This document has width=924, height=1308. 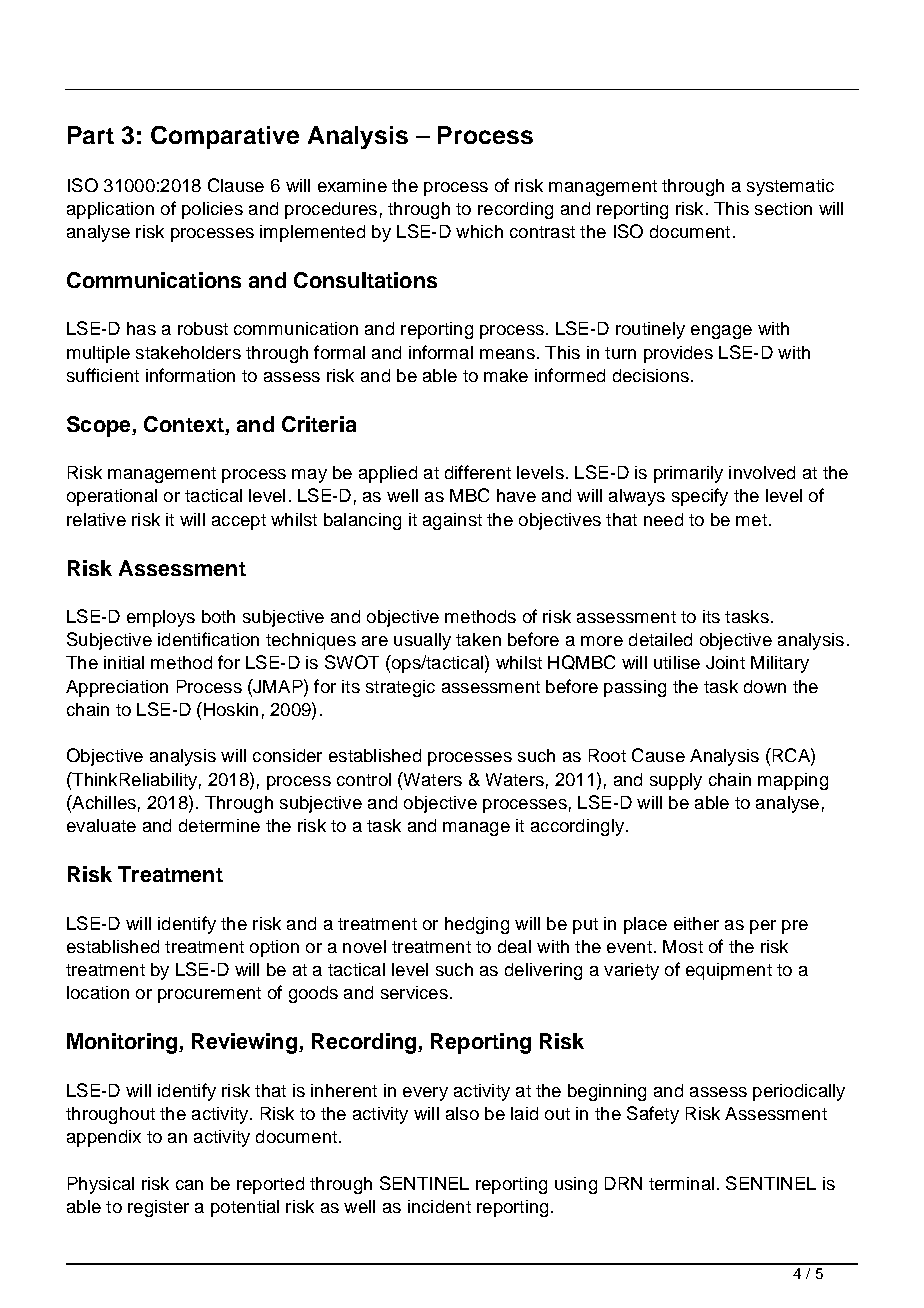 What do you see at coordinates (696, 923) in the document?
I see `either` at bounding box center [696, 923].
